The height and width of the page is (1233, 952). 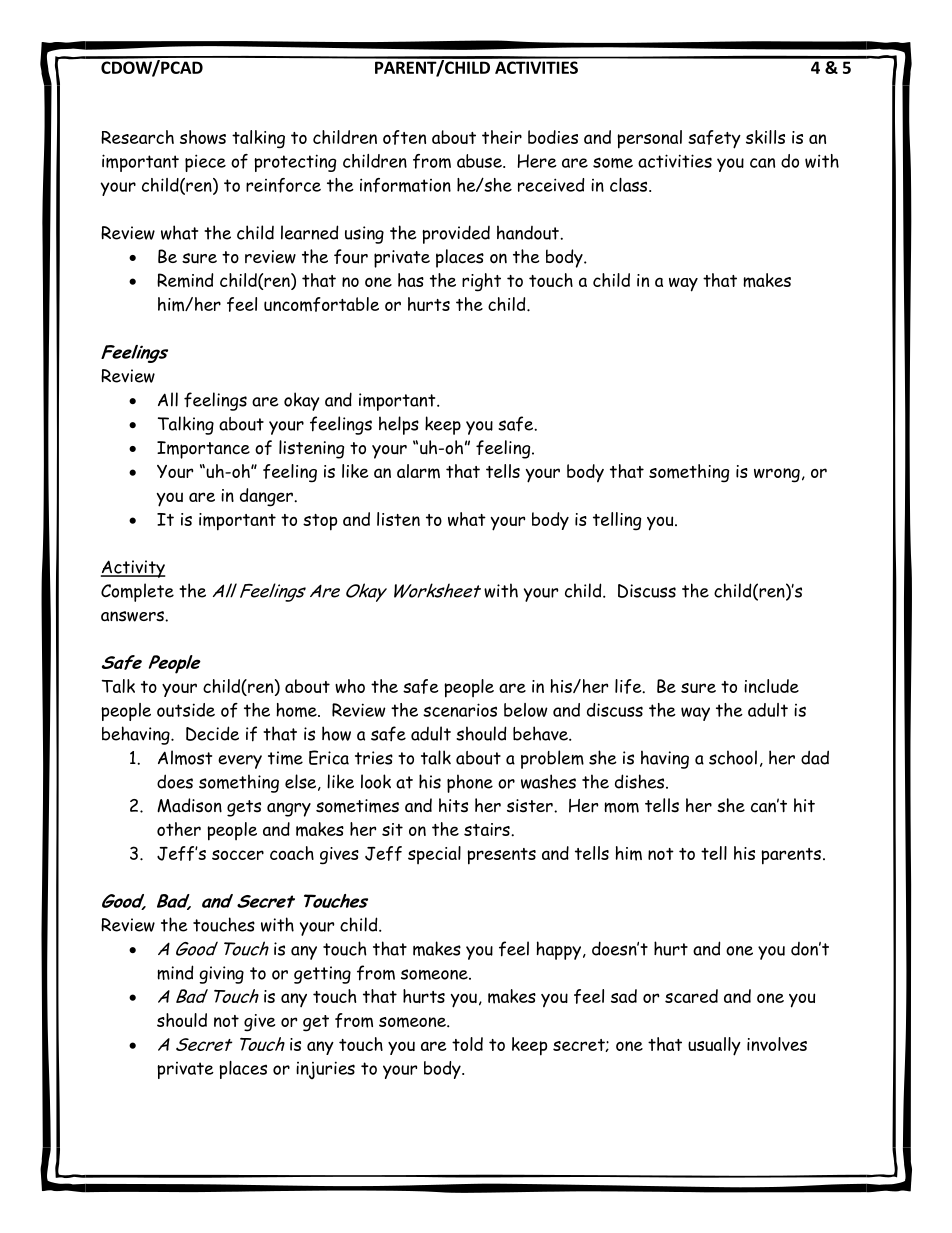 What do you see at coordinates (205, 163) in the page?
I see `piece` at bounding box center [205, 163].
